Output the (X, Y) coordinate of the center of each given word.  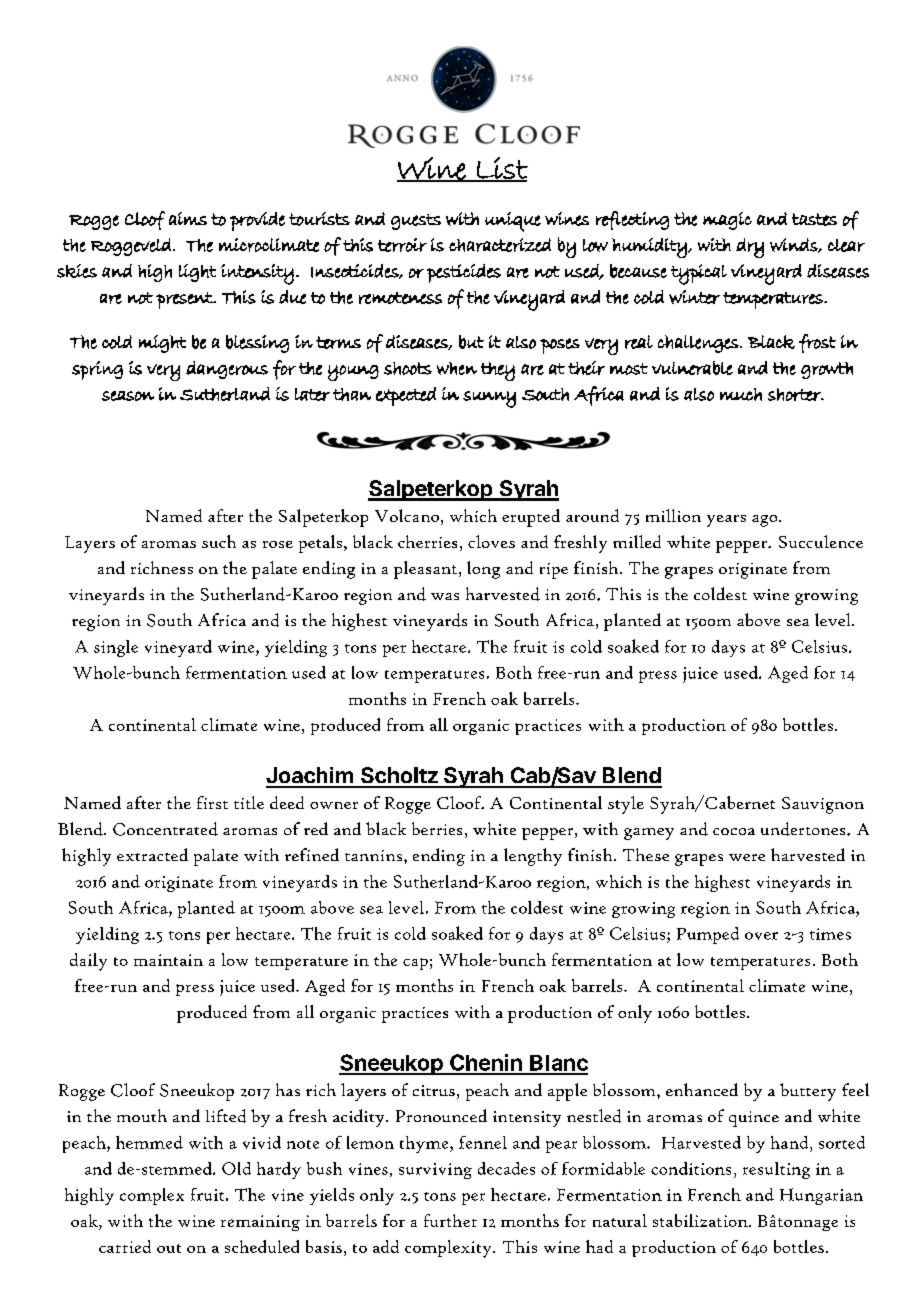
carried (125, 1246)
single (116, 648)
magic (727, 221)
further (450, 1220)
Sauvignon (823, 805)
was (445, 596)
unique (513, 222)
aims (188, 218)
